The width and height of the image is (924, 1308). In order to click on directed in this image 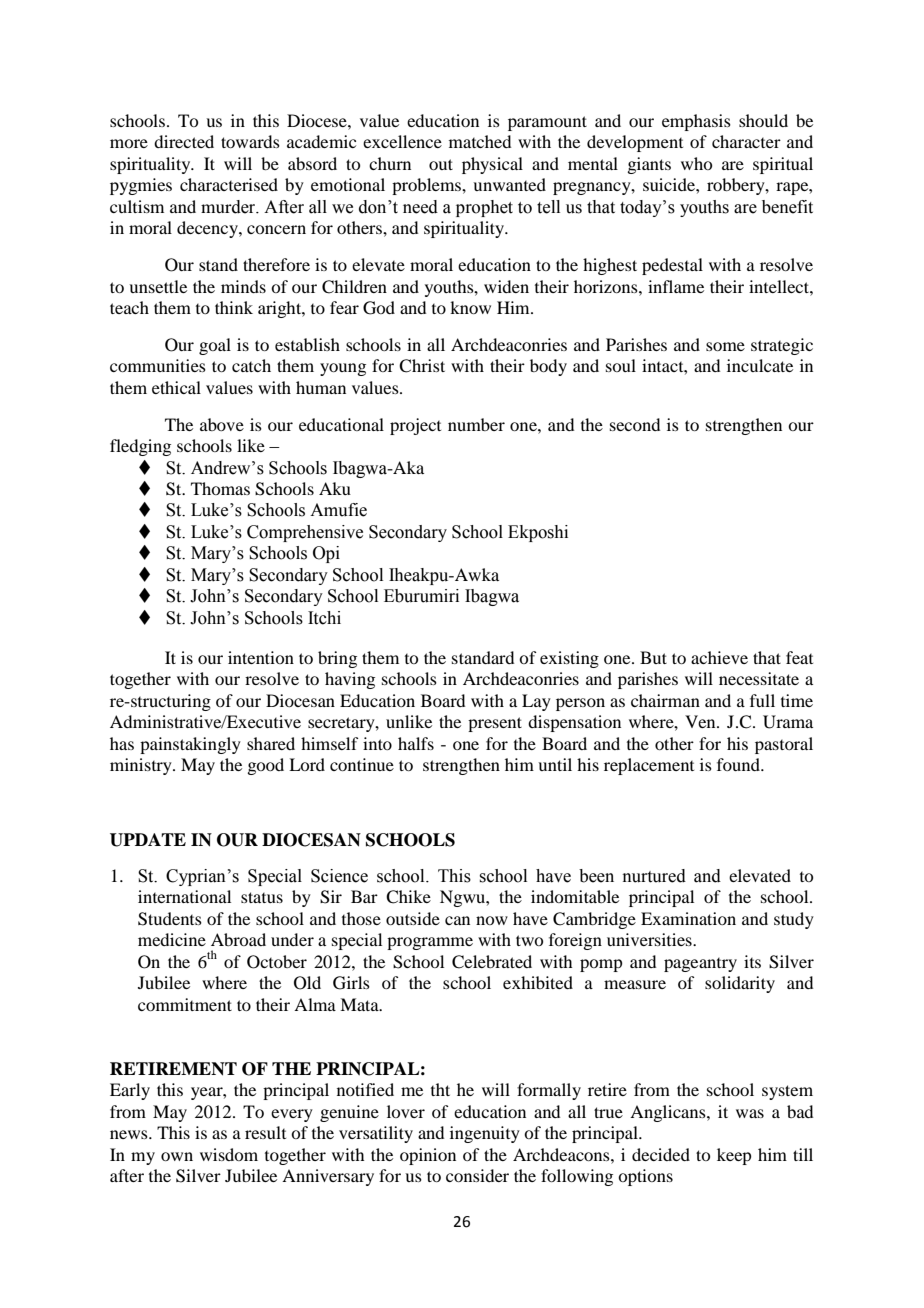, I will do `click(184, 141)`.
